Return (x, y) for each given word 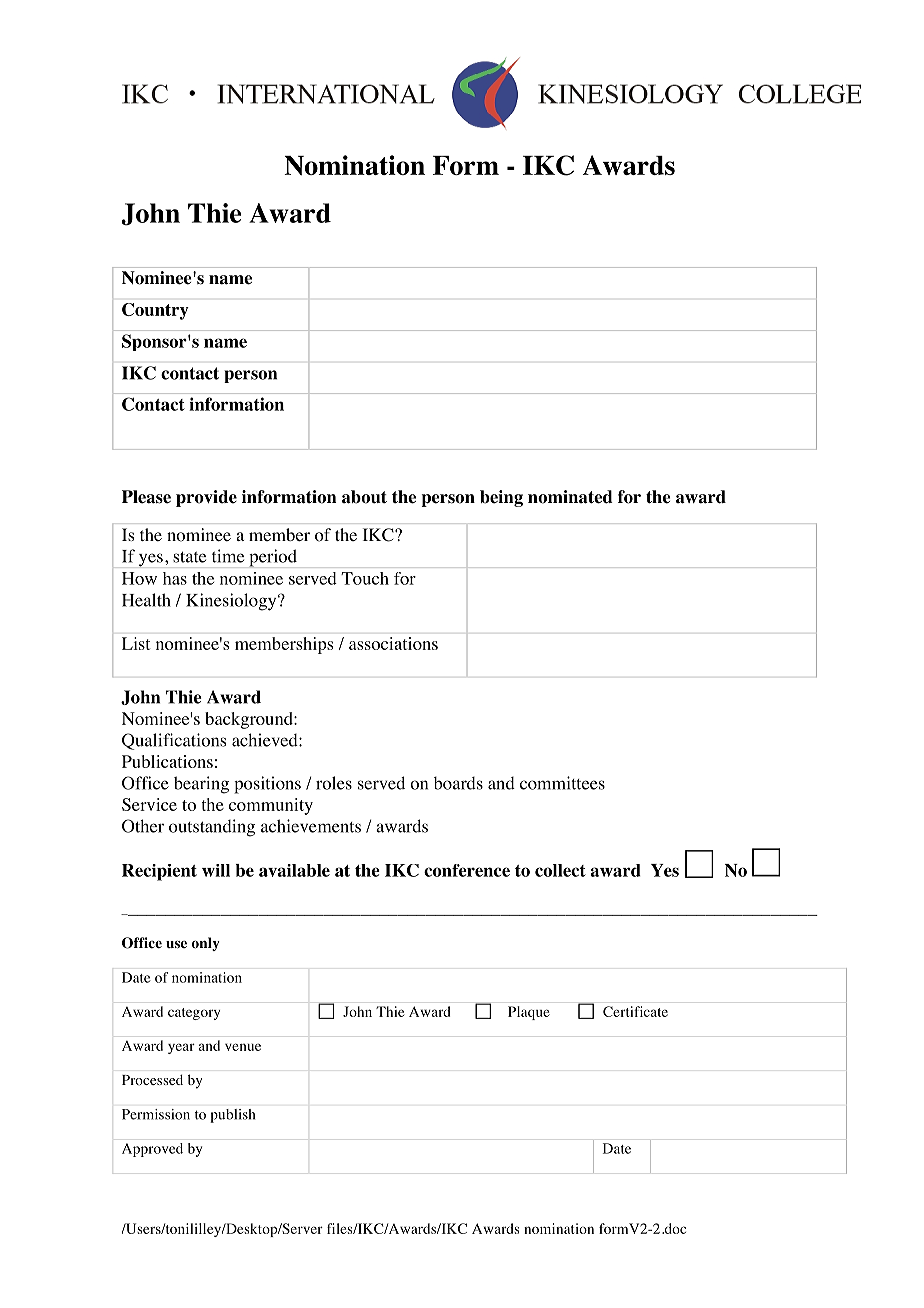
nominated (570, 497)
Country (155, 311)
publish (233, 1116)
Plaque (529, 1013)
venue (243, 1047)
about (364, 497)
